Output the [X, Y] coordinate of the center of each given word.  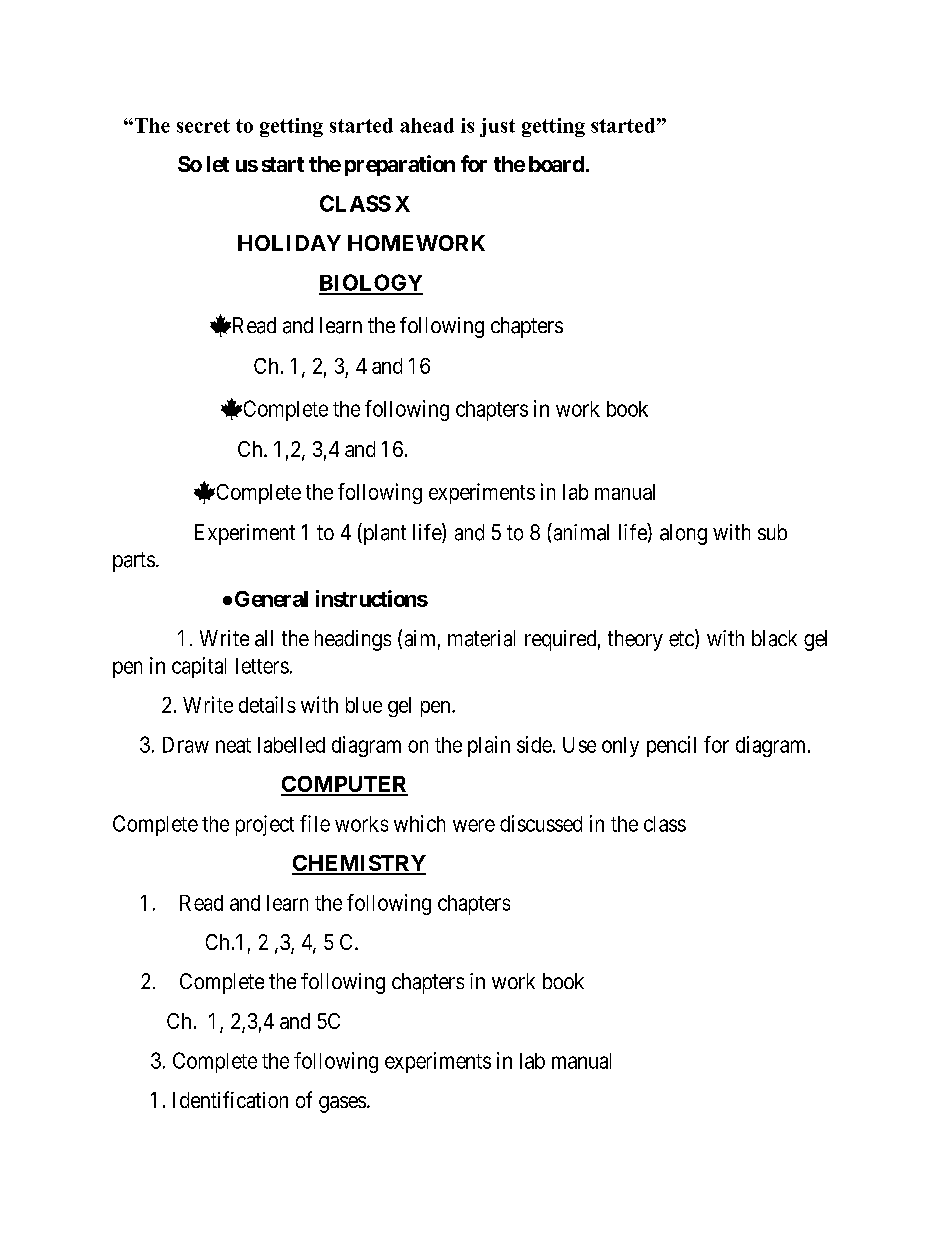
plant [383, 534]
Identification [230, 1099]
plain [489, 746]
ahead [427, 125]
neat [233, 745]
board [556, 164]
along [683, 534]
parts [134, 562]
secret [203, 126]
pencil [671, 746]
